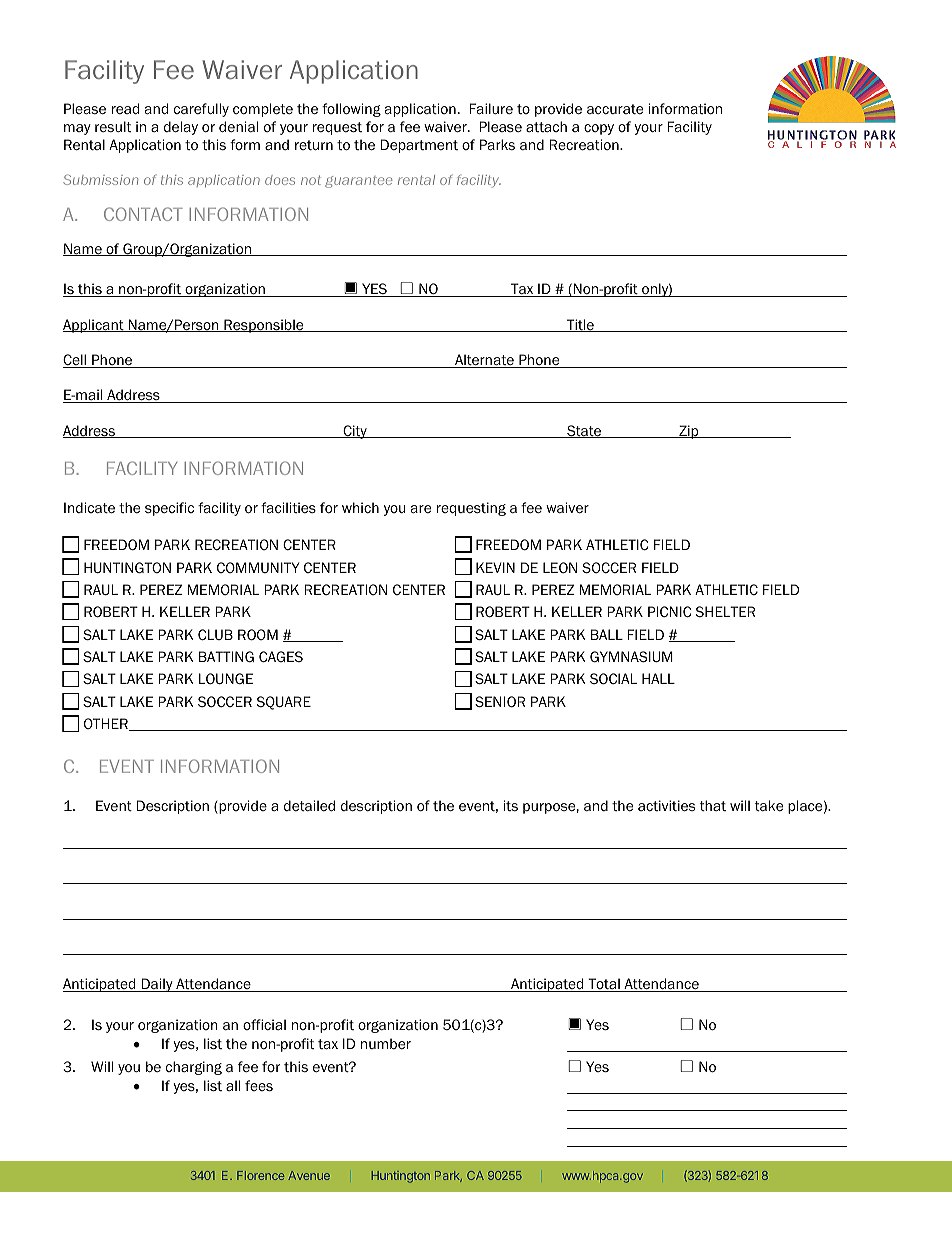 The width and height of the page is (952, 1233). Describe the element at coordinates (194, 1068) in the page. I see `charging` at that location.
